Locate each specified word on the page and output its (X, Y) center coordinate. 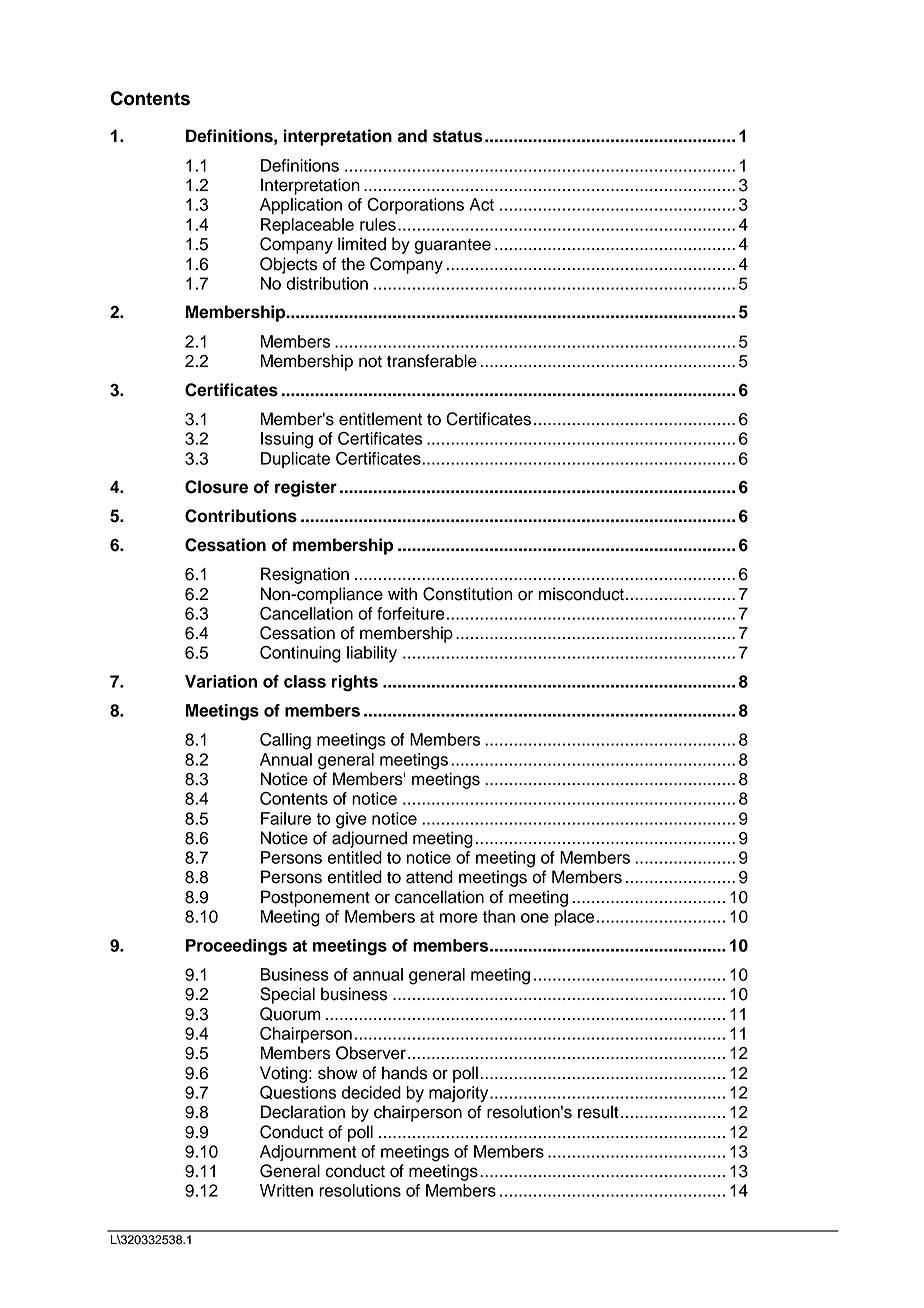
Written (286, 1190)
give (351, 820)
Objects (288, 265)
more (459, 918)
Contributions (241, 516)
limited (362, 244)
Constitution (467, 594)
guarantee (453, 246)
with (402, 593)
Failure (286, 818)
